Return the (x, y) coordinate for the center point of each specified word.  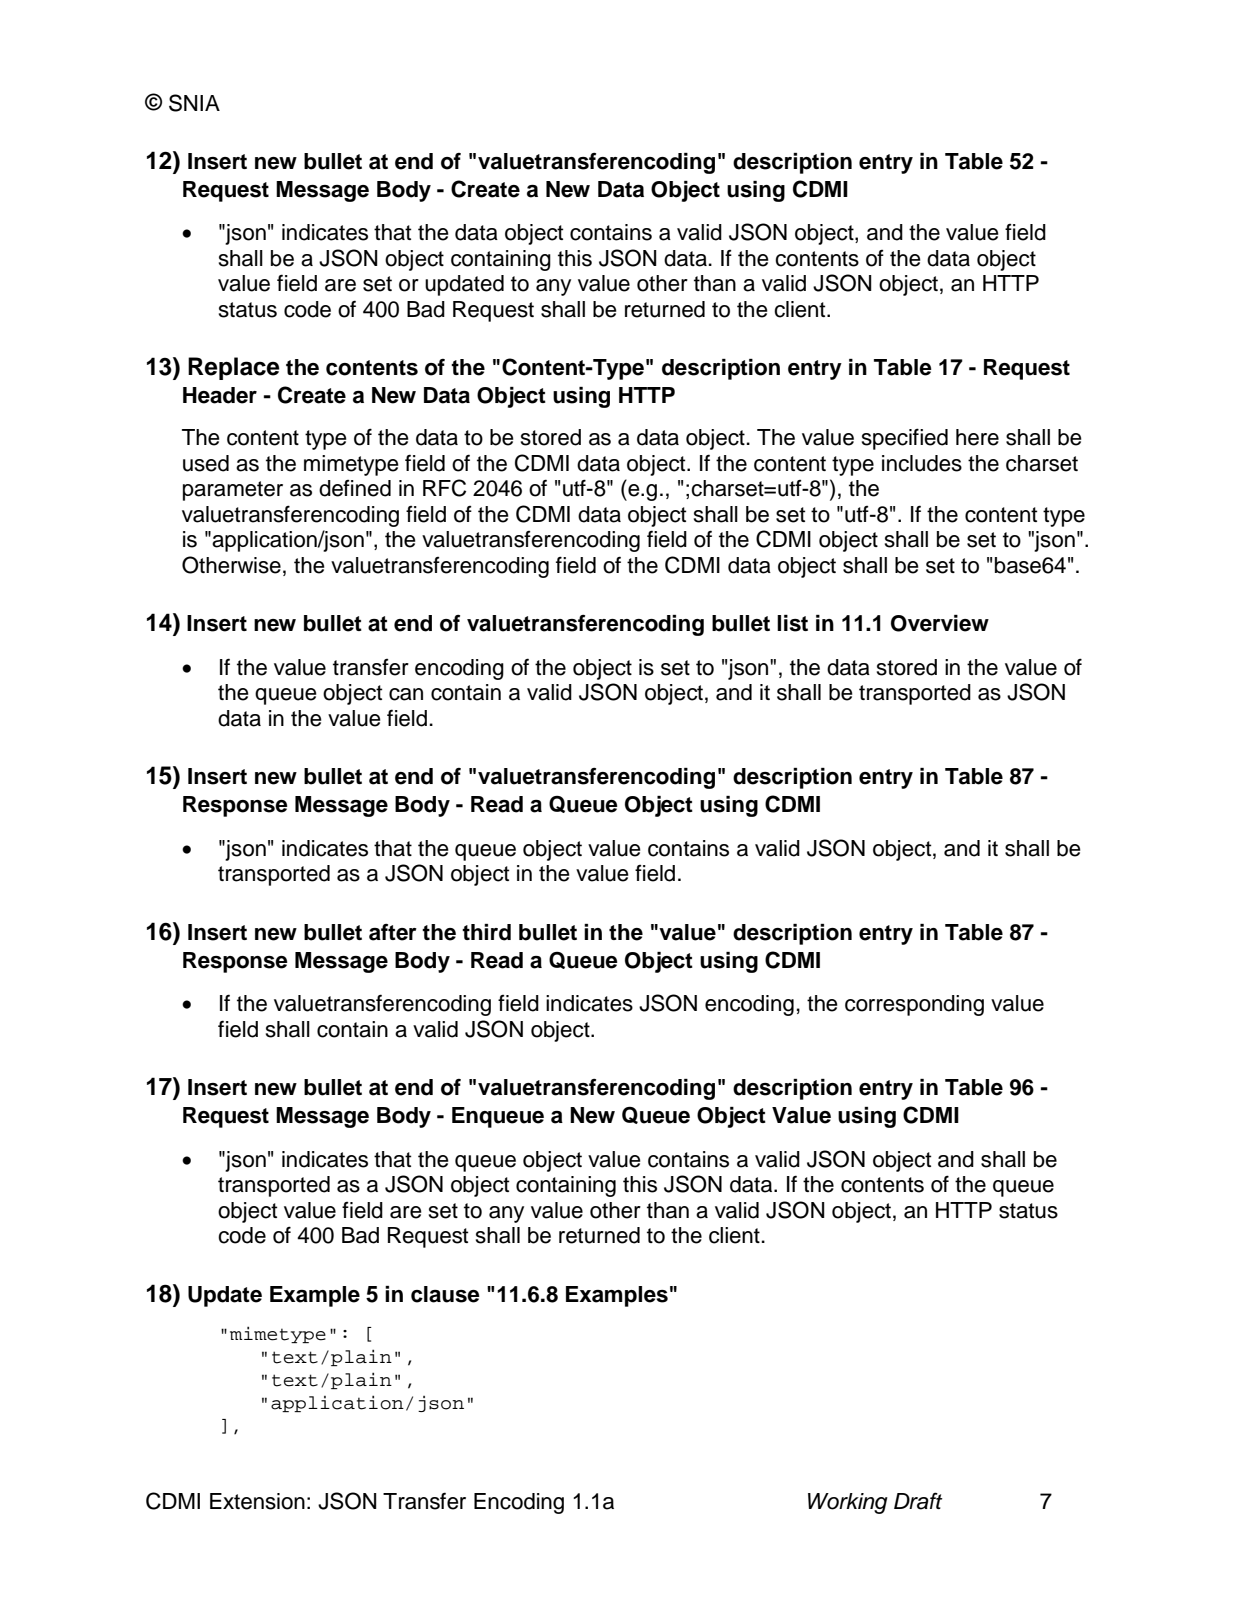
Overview (940, 623)
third (486, 932)
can (406, 694)
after (393, 932)
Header (220, 395)
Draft (918, 1501)
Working (848, 1503)
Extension (257, 1501)
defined (355, 488)
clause (445, 1294)
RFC (444, 488)
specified (905, 439)
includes (922, 463)
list (792, 623)
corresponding (914, 1005)
